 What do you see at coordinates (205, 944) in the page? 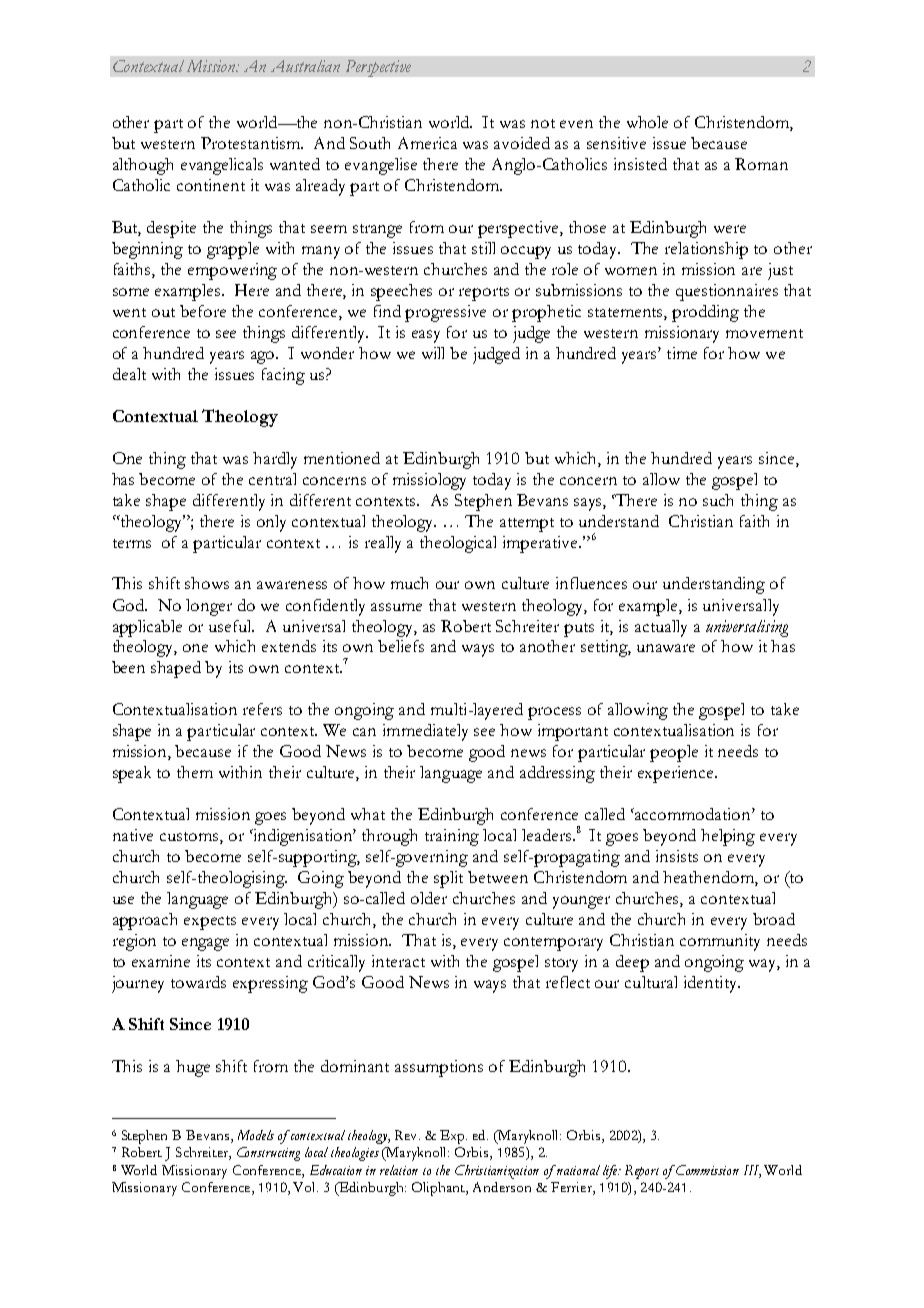
I see `engage` at bounding box center [205, 944].
